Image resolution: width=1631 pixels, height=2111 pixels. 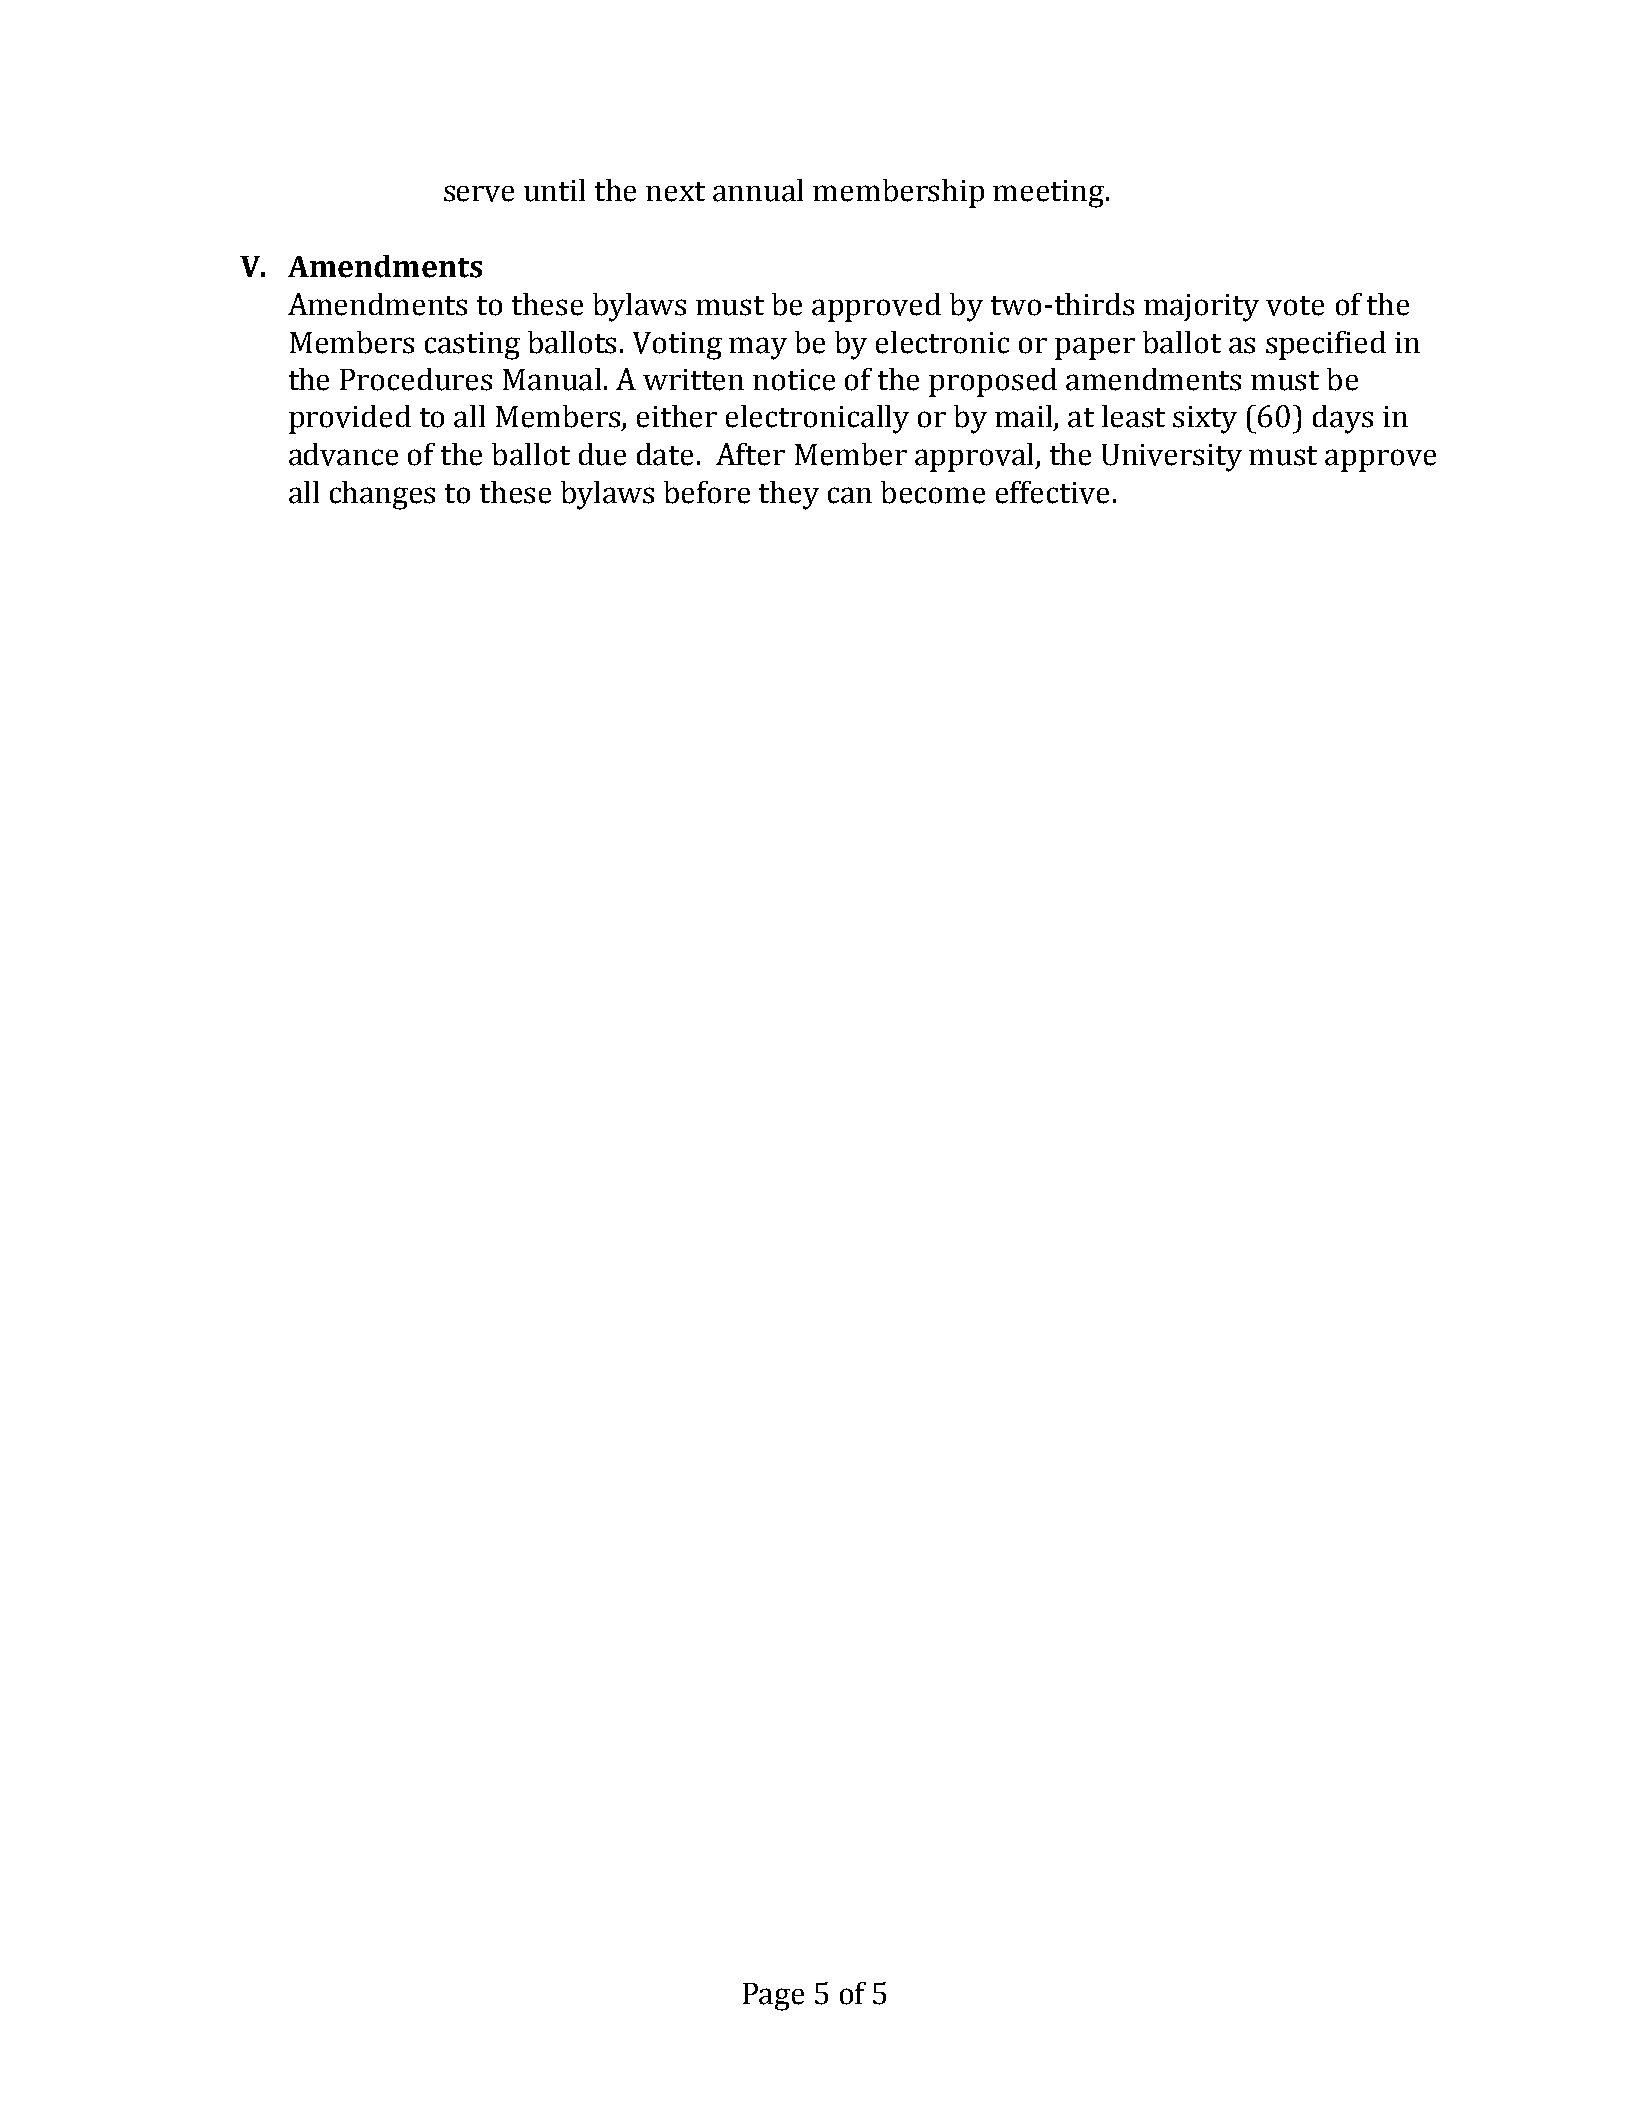 What do you see at coordinates (850, 495) in the screenshot?
I see `can` at bounding box center [850, 495].
